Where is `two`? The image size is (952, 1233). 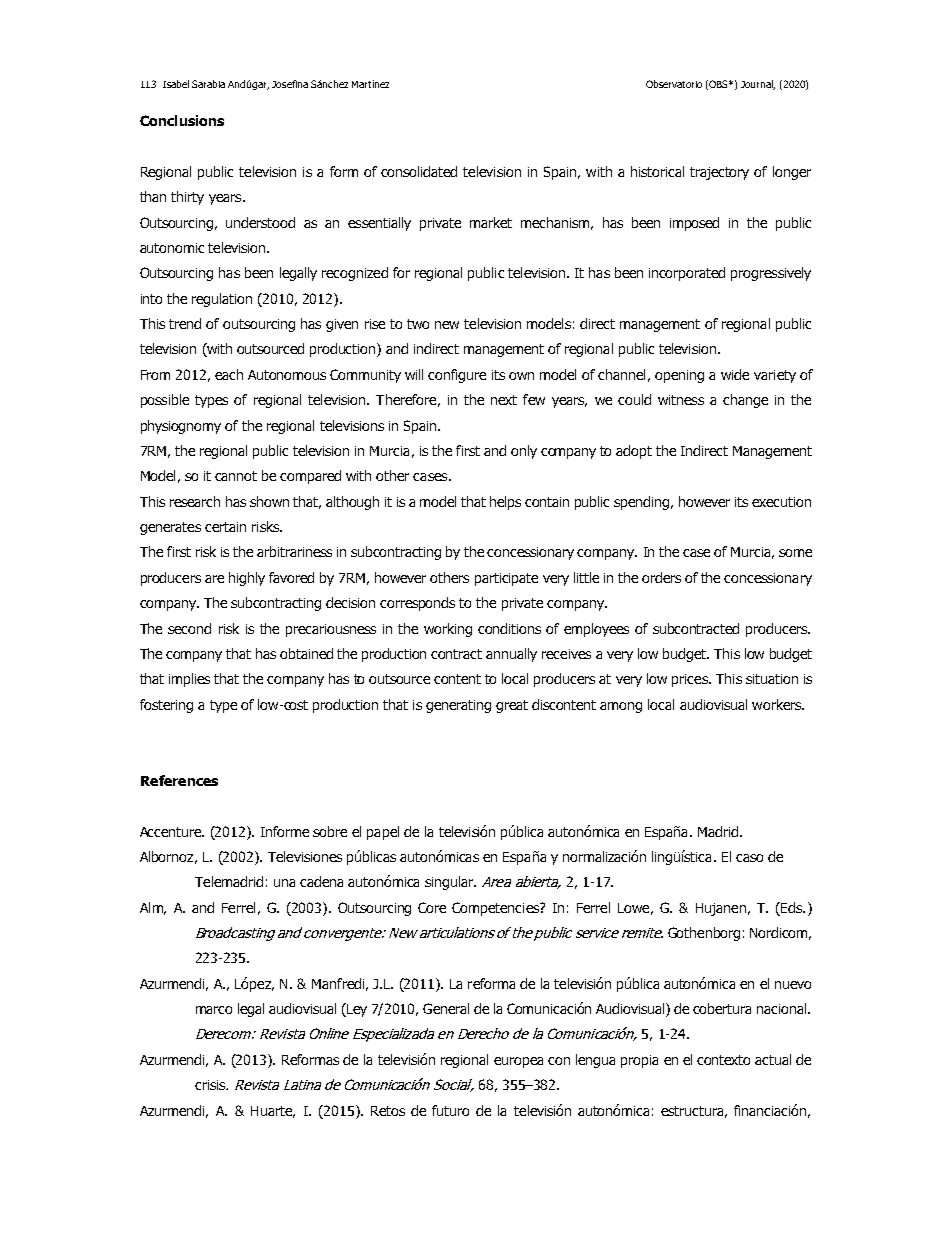 two is located at coordinates (418, 324).
